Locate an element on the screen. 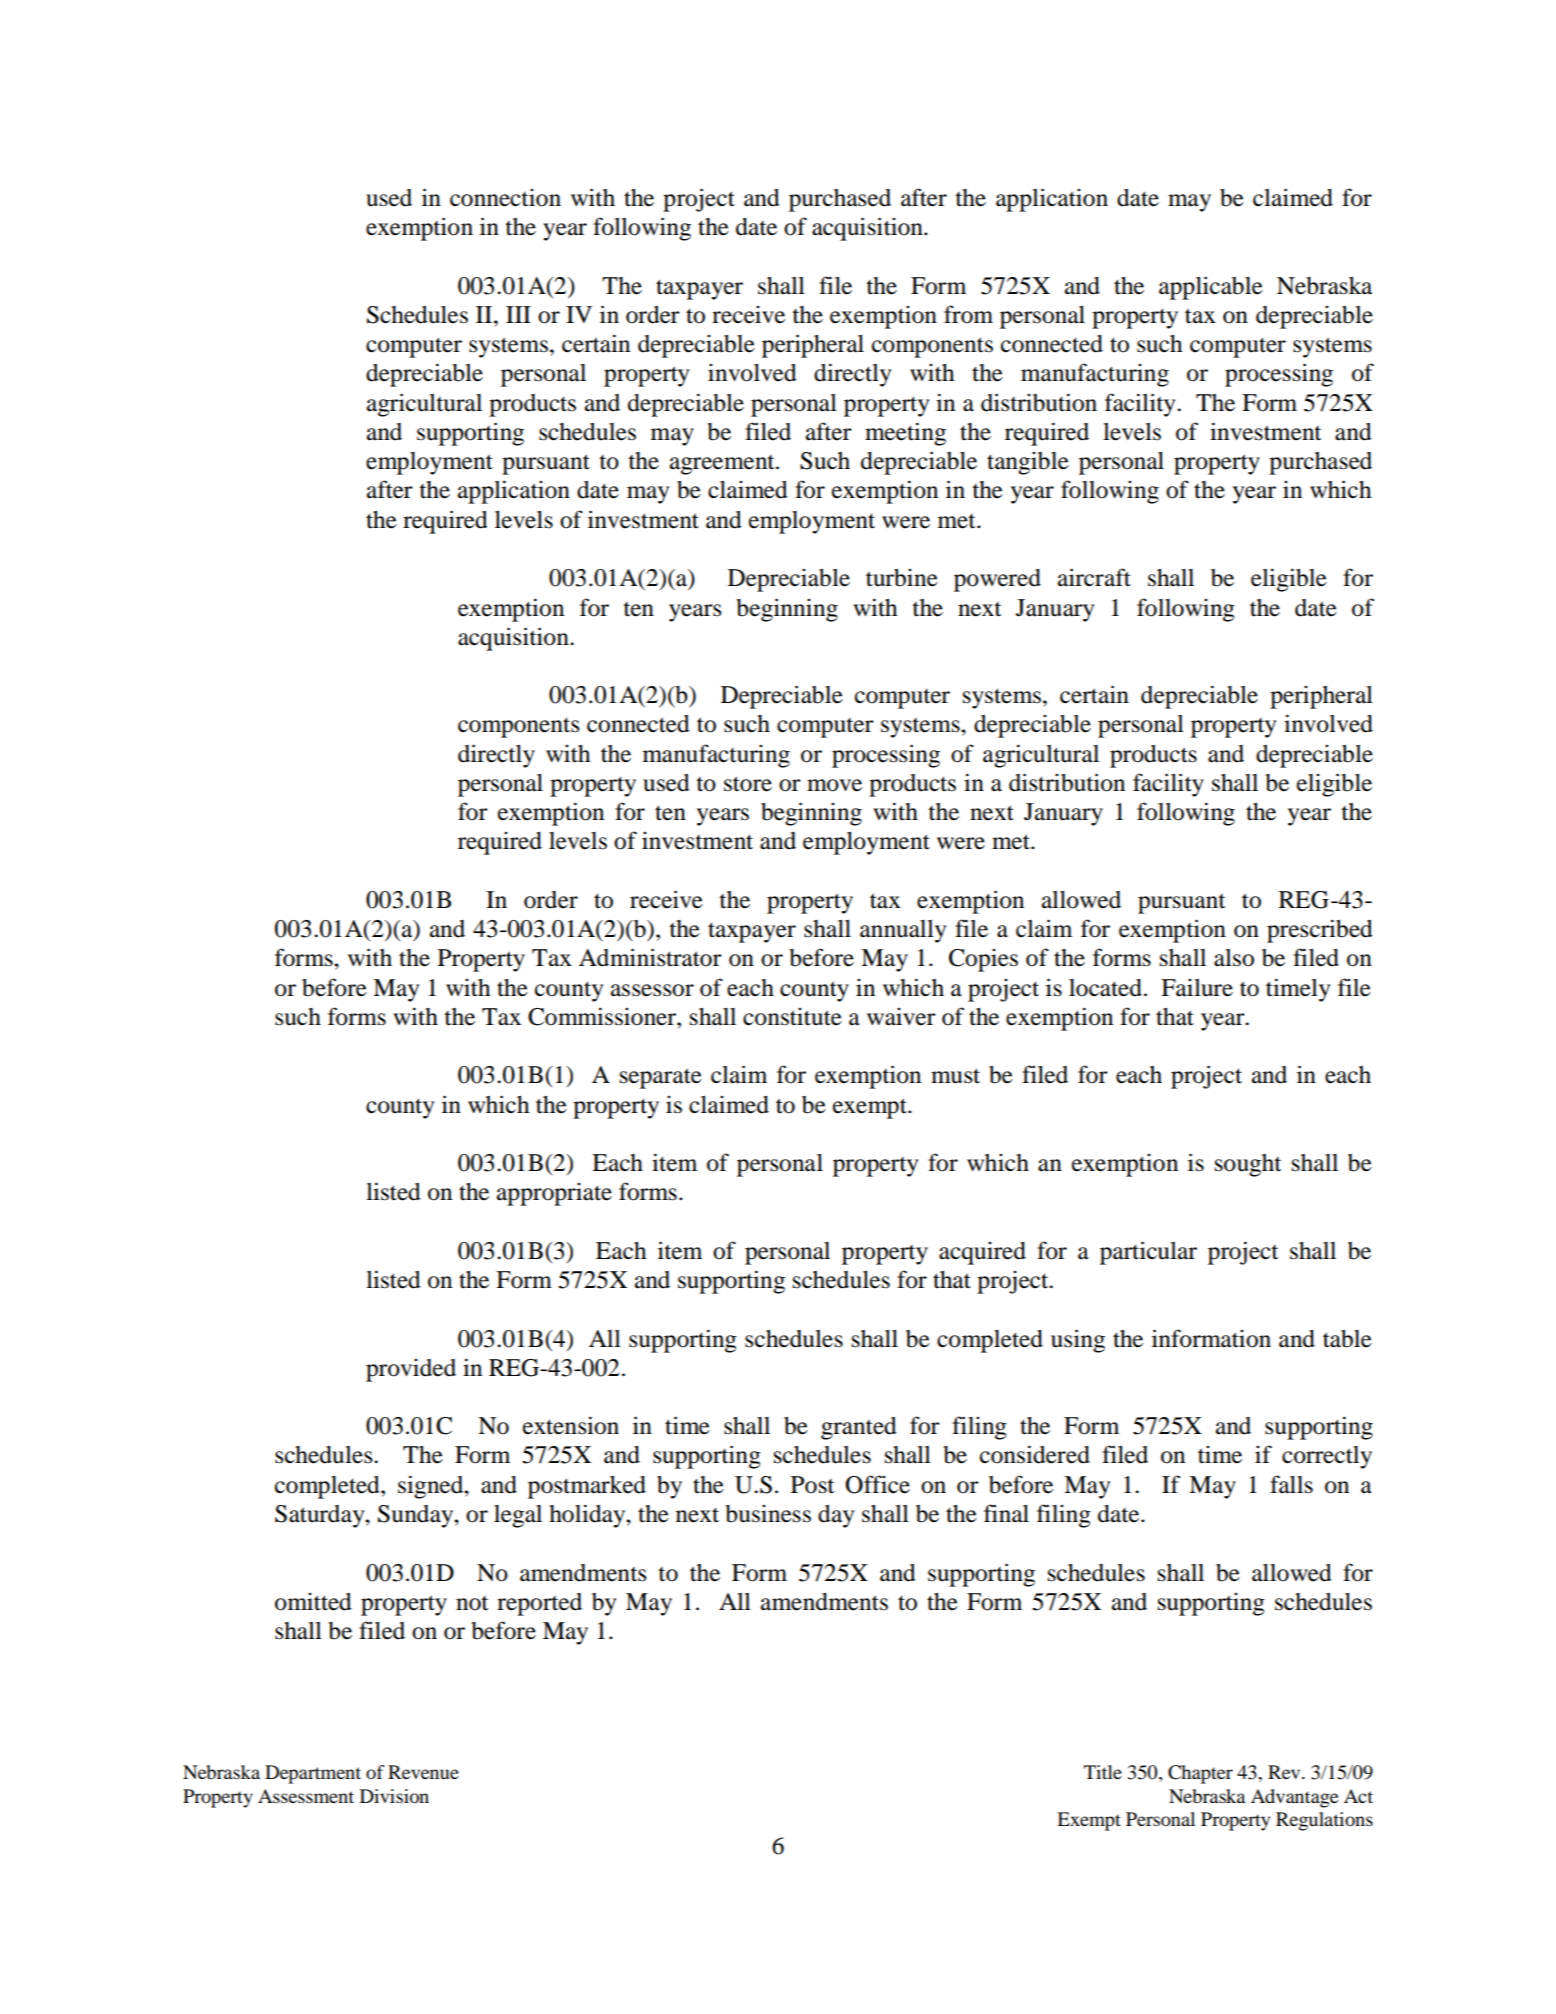 Image resolution: width=1556 pixels, height=2014 pixels. correctly is located at coordinates (1327, 1457).
